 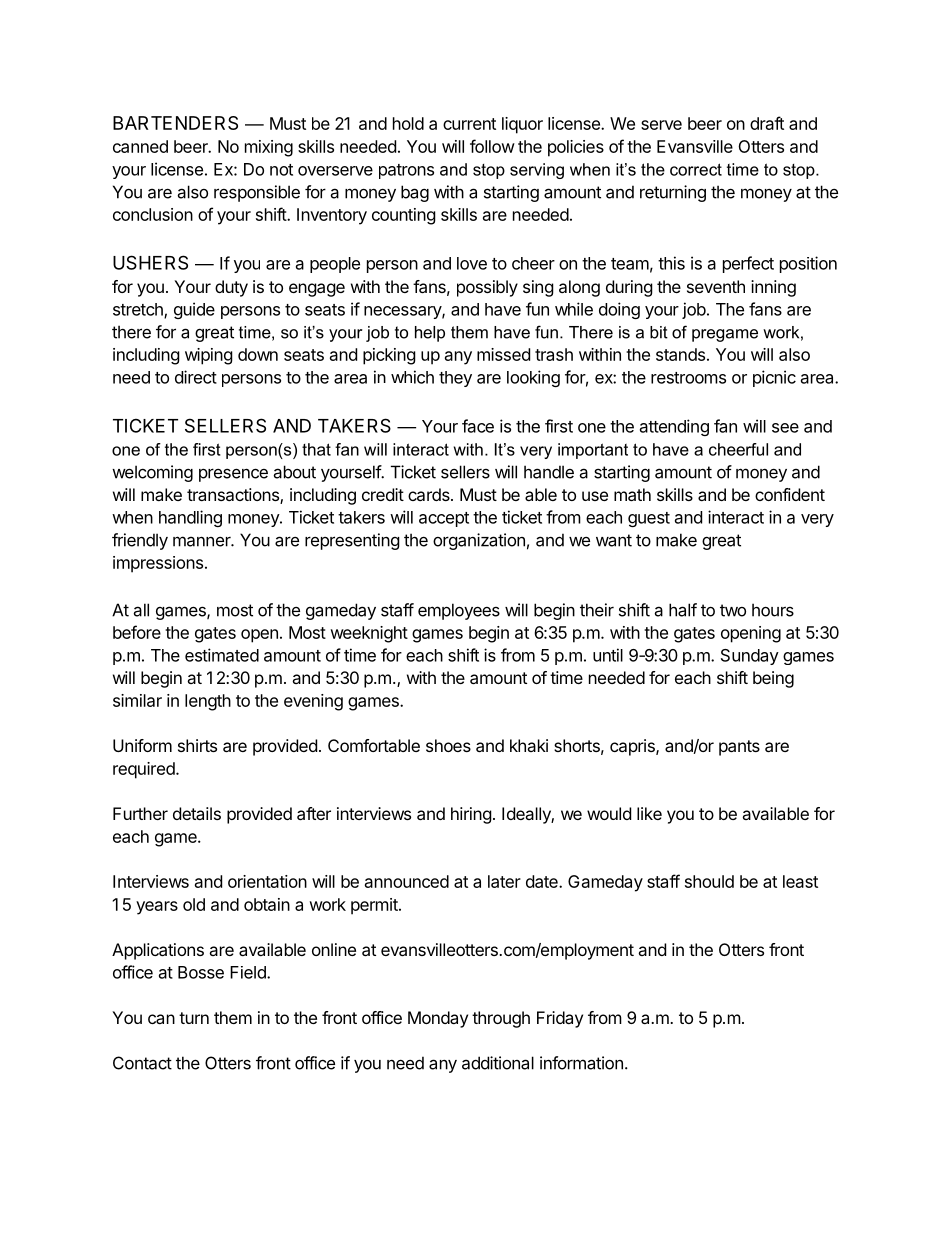 What do you see at coordinates (269, 148) in the screenshot?
I see `mixing` at bounding box center [269, 148].
